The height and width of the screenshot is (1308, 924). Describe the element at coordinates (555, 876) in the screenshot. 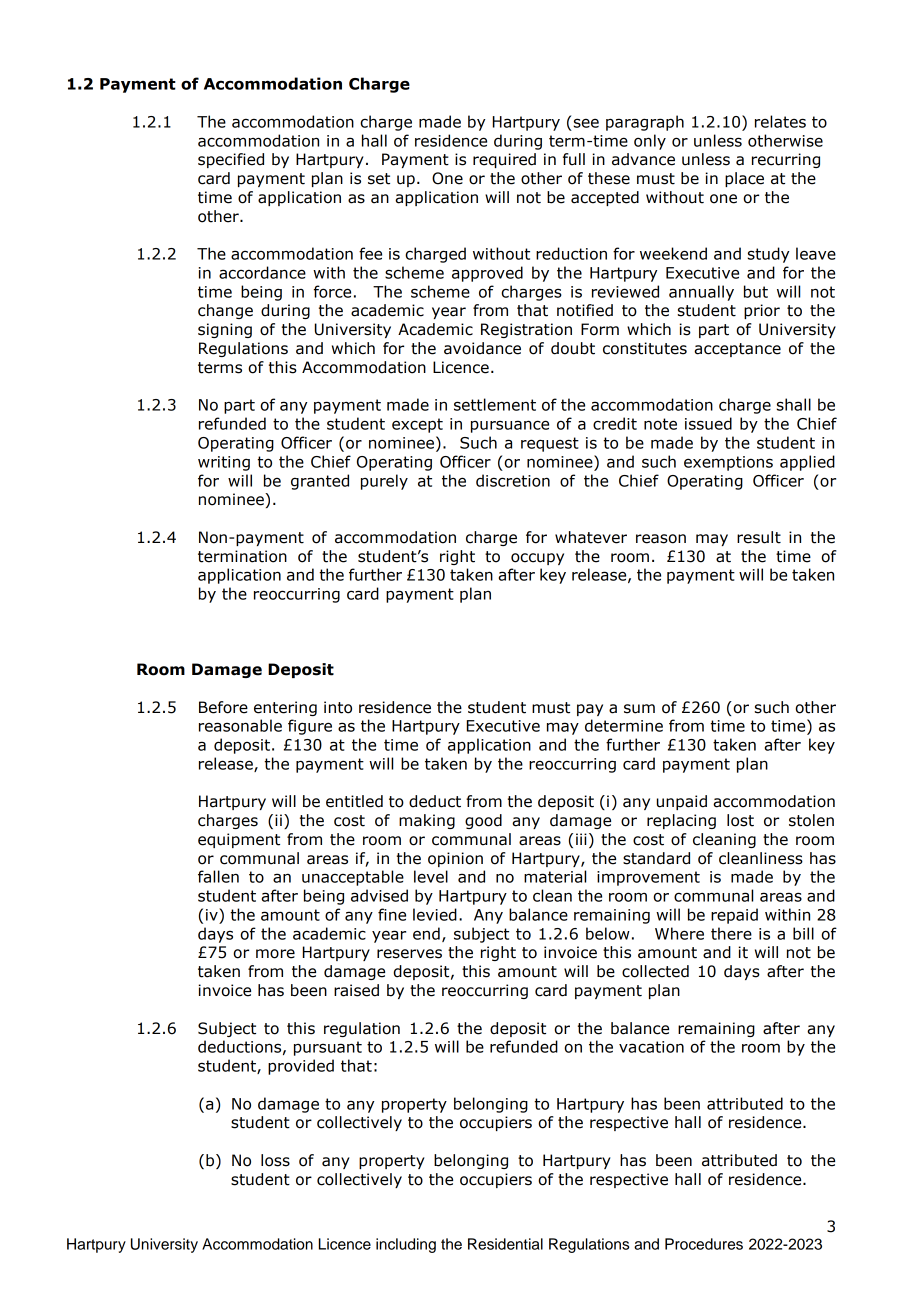

I see `material` at that location.
